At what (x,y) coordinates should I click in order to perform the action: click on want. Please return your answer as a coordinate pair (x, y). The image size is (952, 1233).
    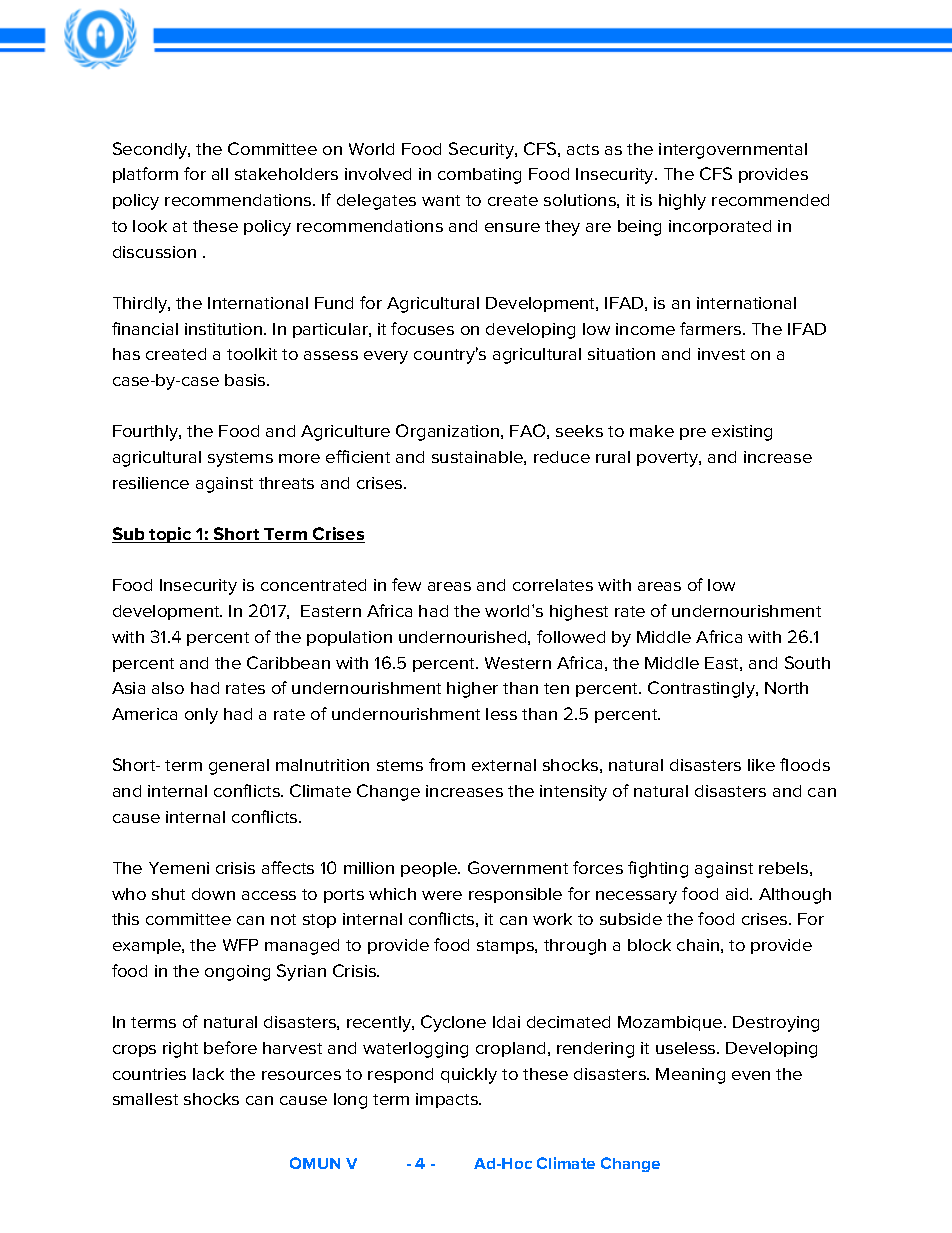
    Looking at the image, I should click on (441, 200).
